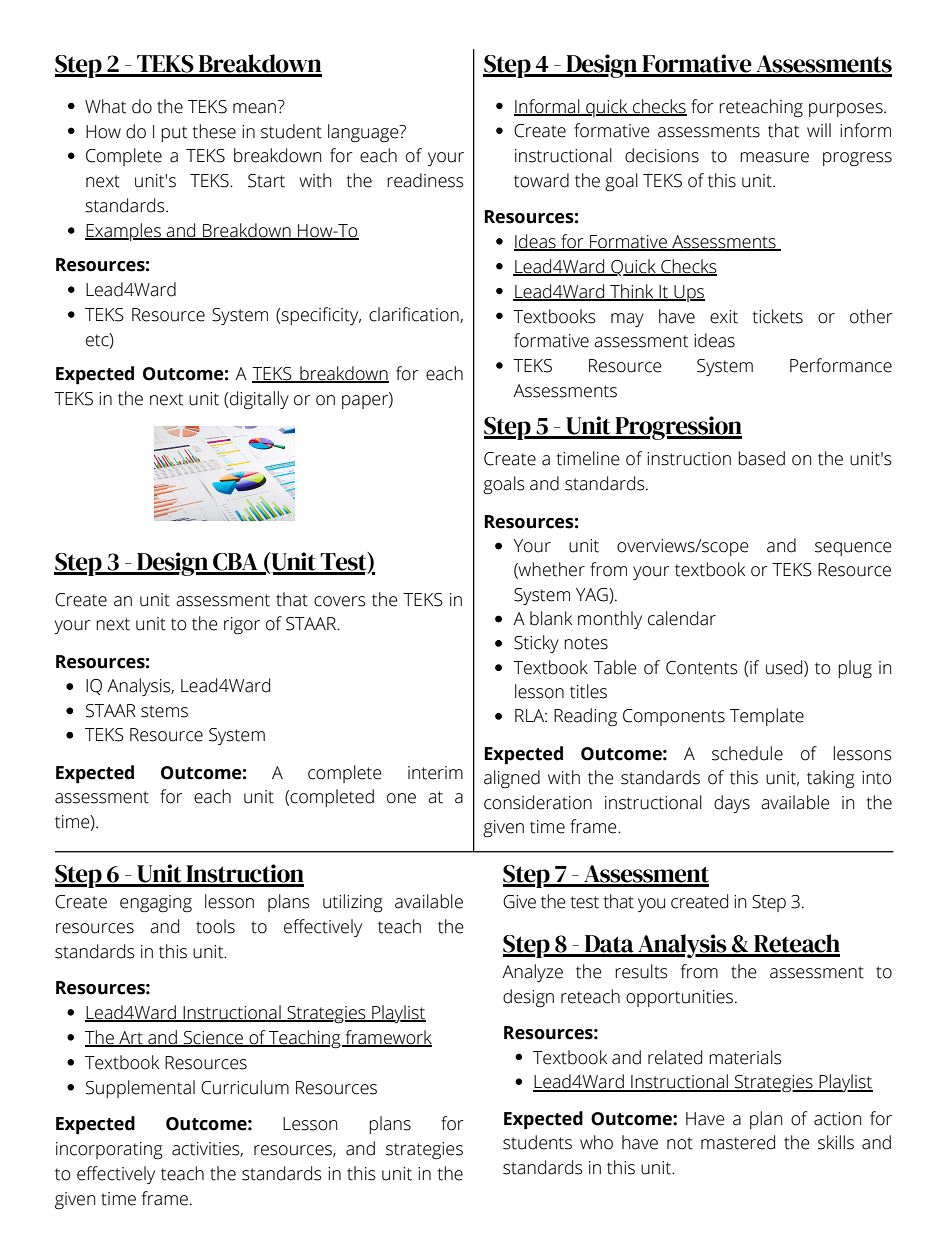  Describe the element at coordinates (837, 1119) in the image. I see `action` at that location.
